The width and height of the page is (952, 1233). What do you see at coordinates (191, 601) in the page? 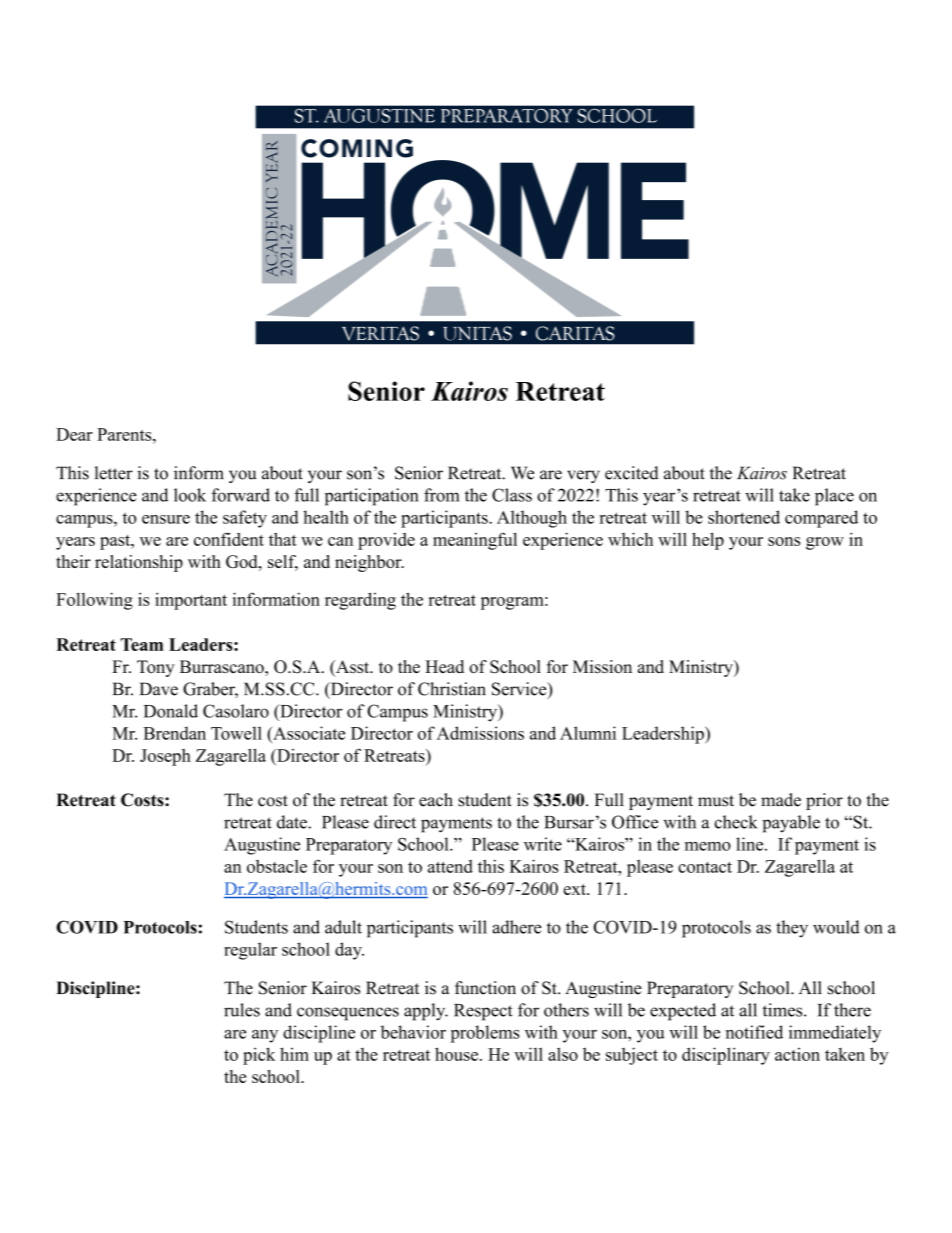
I see `important` at bounding box center [191, 601].
